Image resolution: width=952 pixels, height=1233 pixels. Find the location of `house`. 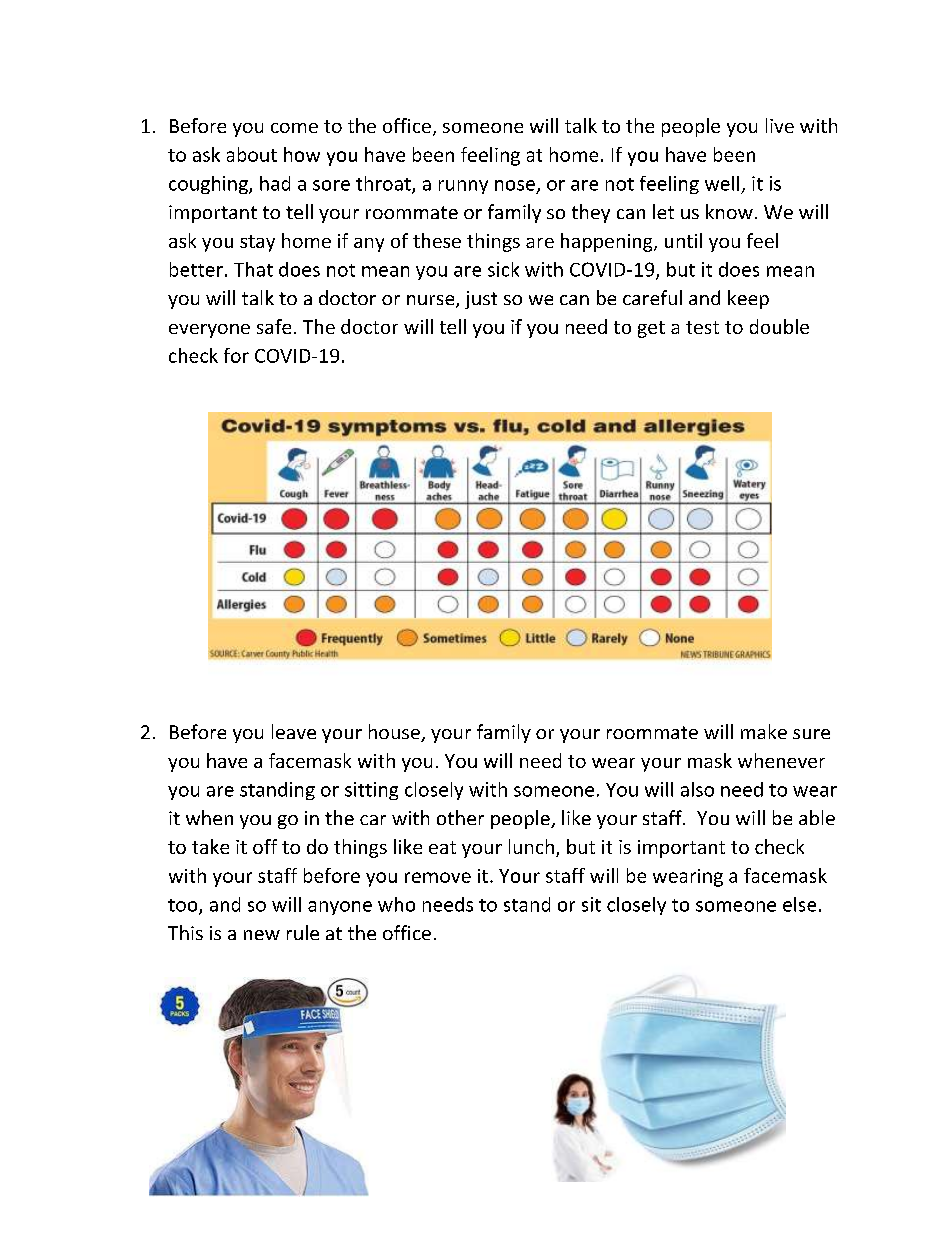

house is located at coordinates (395, 733).
